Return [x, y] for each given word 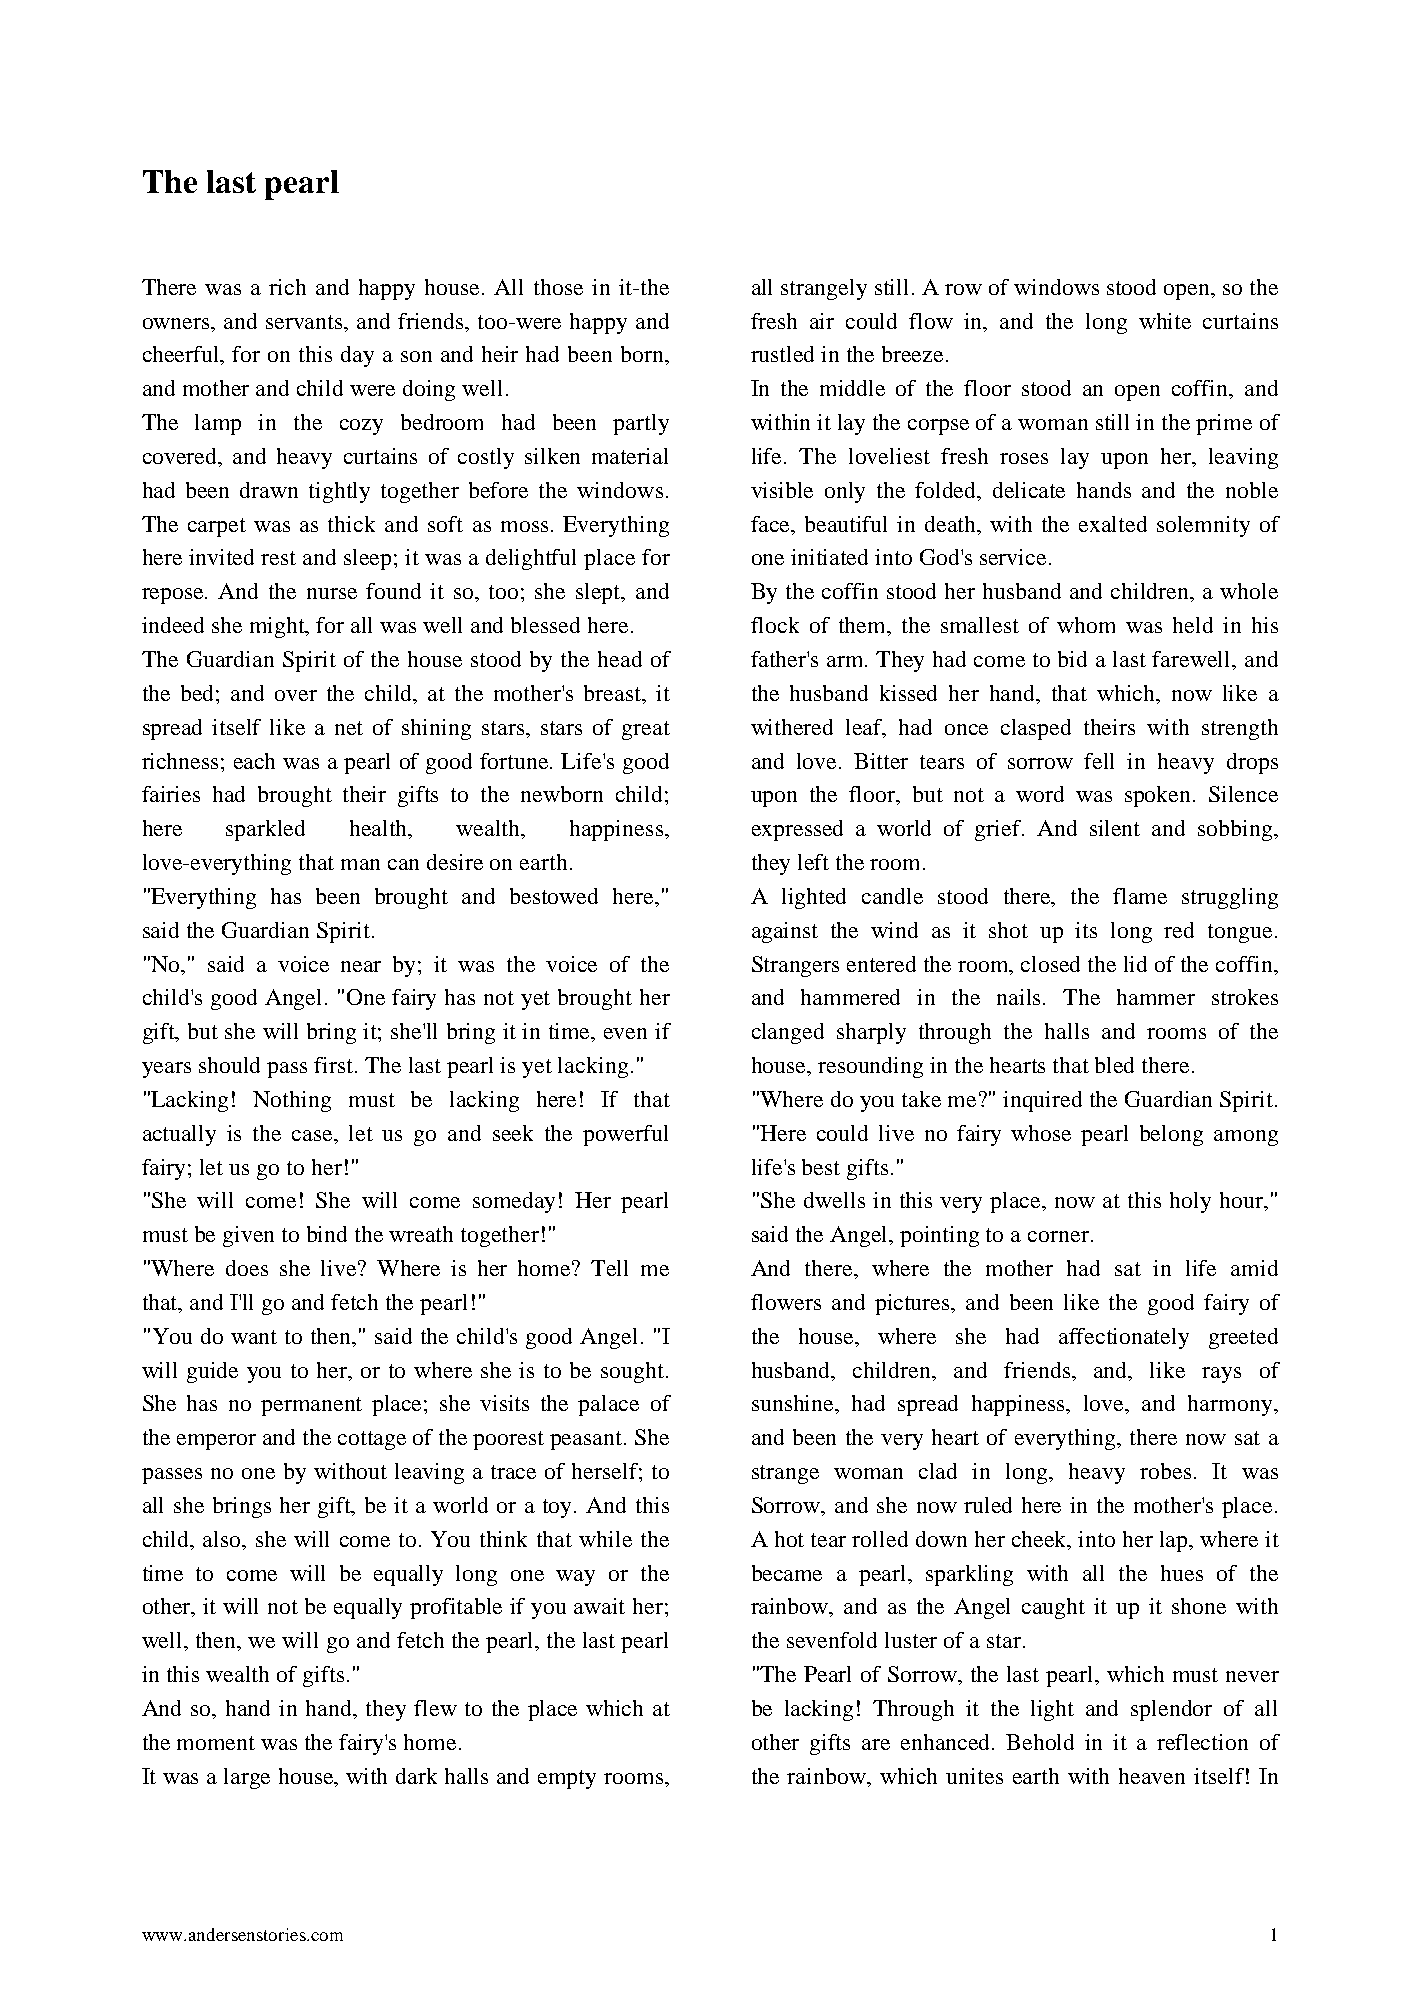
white [1165, 321]
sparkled [265, 830]
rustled [782, 354]
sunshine [794, 1404]
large [247, 1778]
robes [1165, 1471]
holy [1190, 1202]
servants [305, 322]
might [279, 627]
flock [775, 625]
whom [1086, 625]
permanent [311, 1406]
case [314, 1135]
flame [1140, 896]
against [785, 932]
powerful [625, 1135]
